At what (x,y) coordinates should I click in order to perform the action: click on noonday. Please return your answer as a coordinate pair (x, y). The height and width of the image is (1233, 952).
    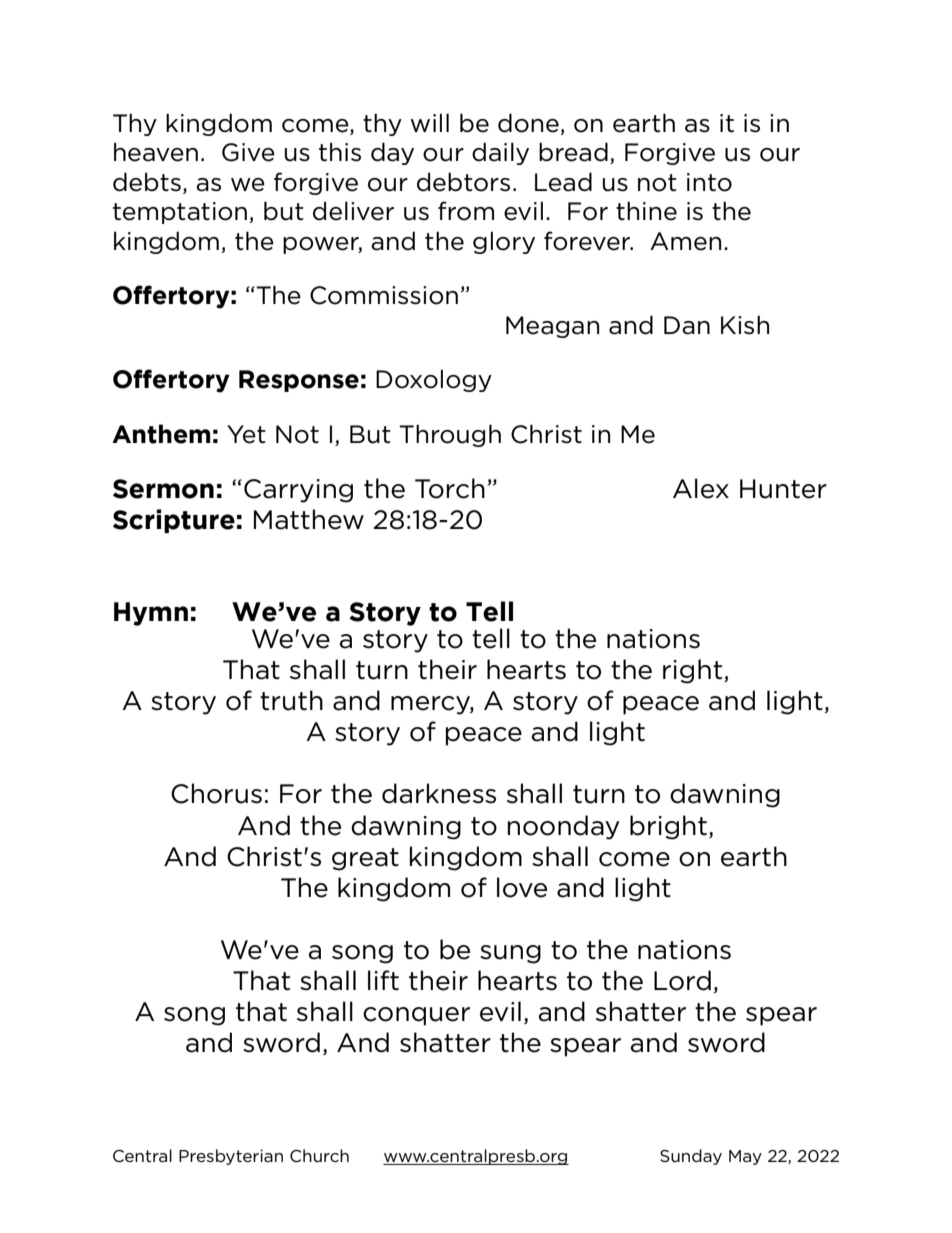
    Looking at the image, I should click on (564, 827).
